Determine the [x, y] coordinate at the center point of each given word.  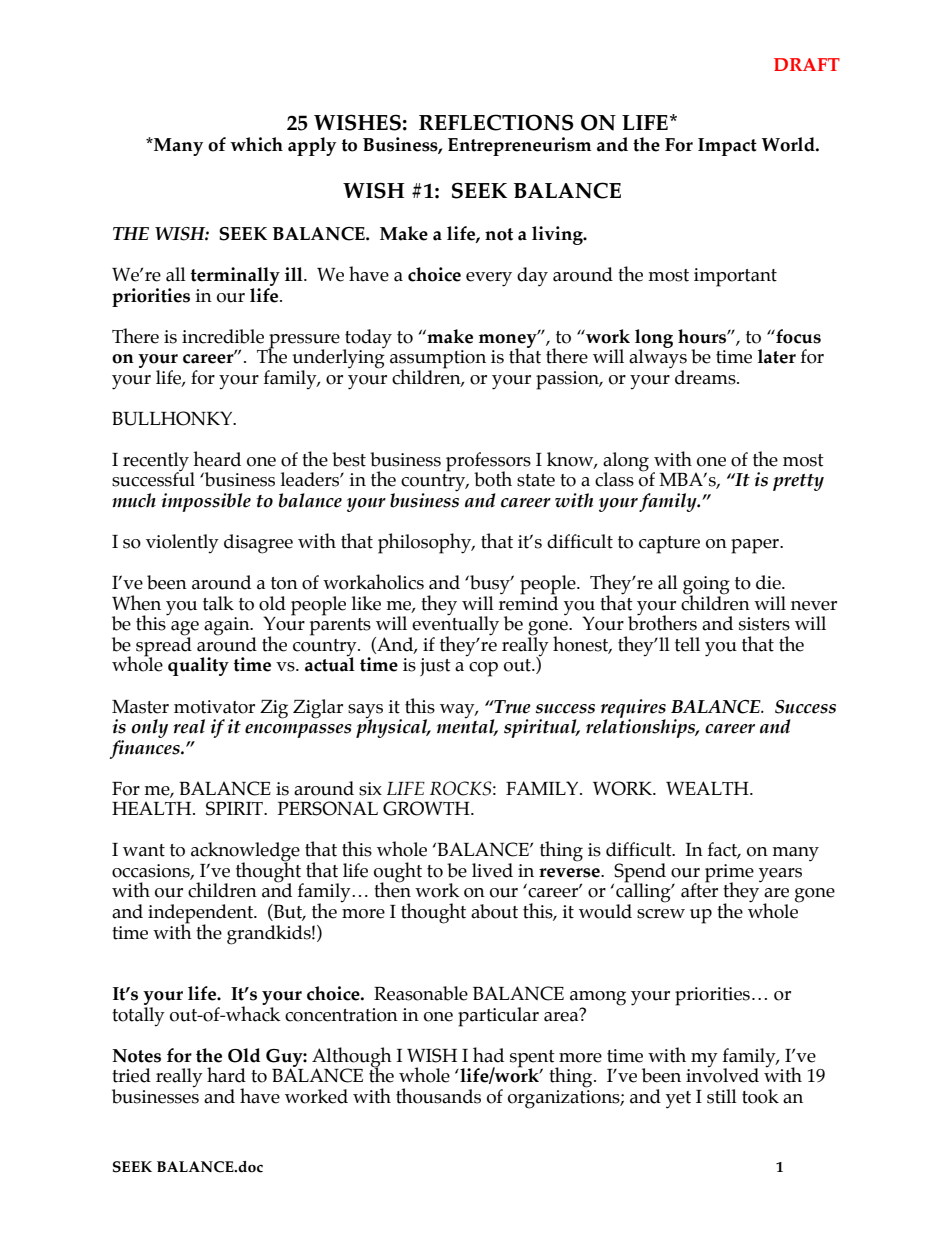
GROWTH [427, 808]
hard [226, 1075]
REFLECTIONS [496, 122]
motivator [214, 707]
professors [488, 463]
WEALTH [708, 788]
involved [722, 1074]
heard [217, 459]
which [256, 144]
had [488, 1055]
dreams [706, 377]
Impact [727, 147]
